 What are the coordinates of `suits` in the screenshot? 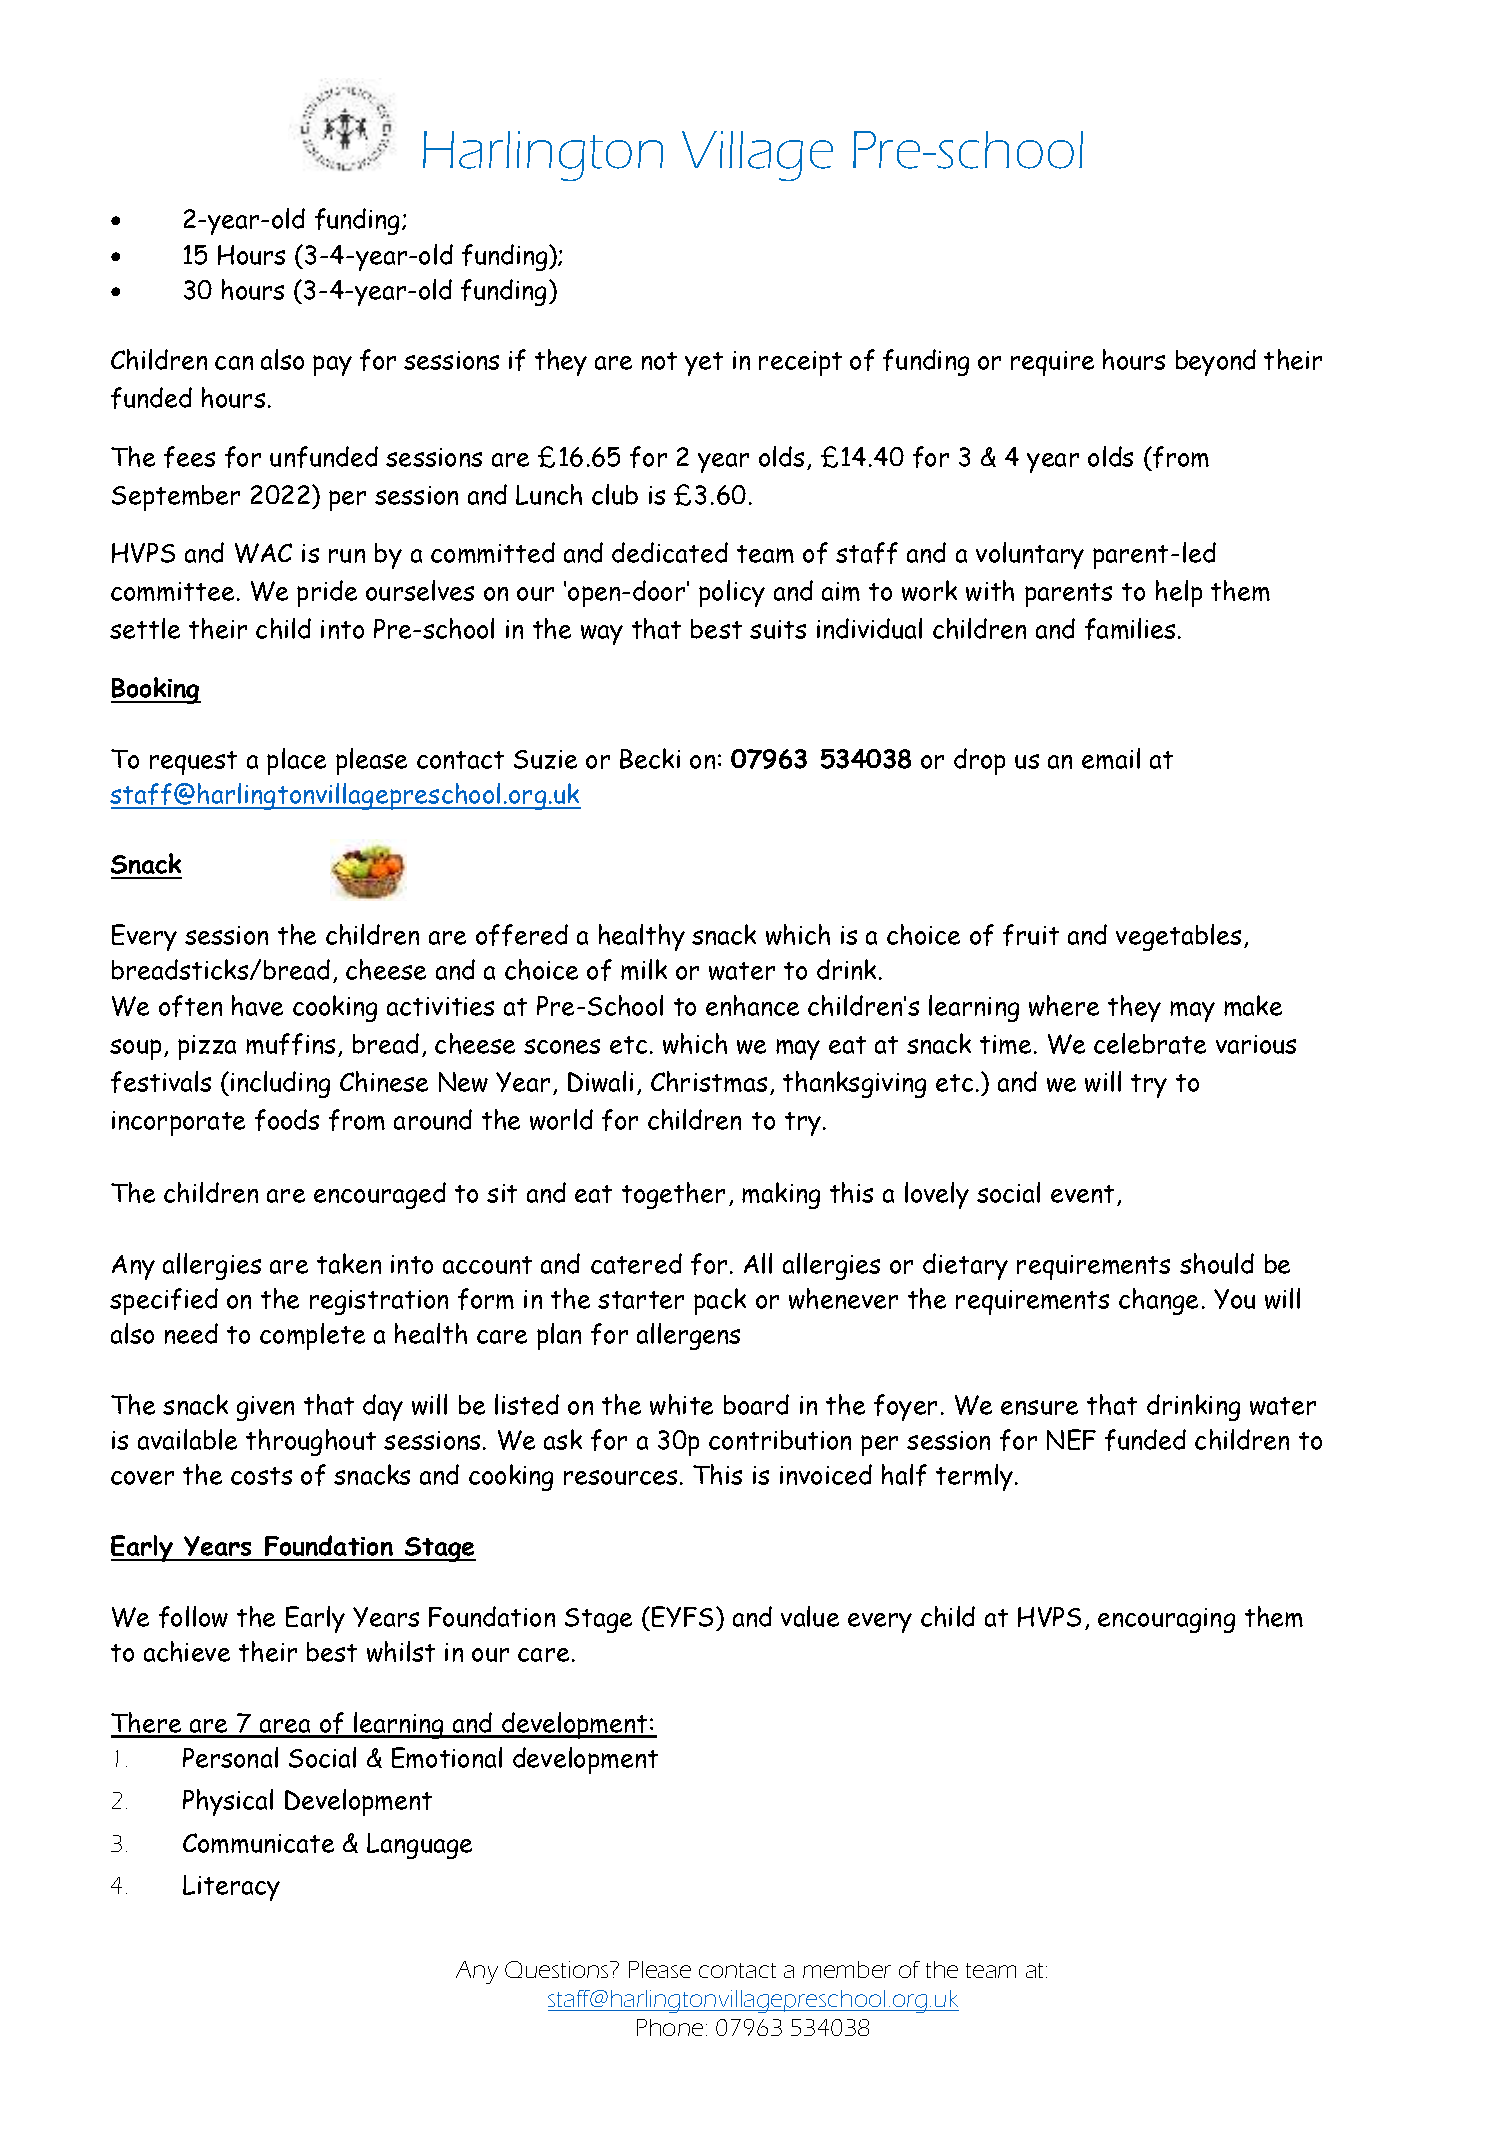 It's located at (778, 629).
